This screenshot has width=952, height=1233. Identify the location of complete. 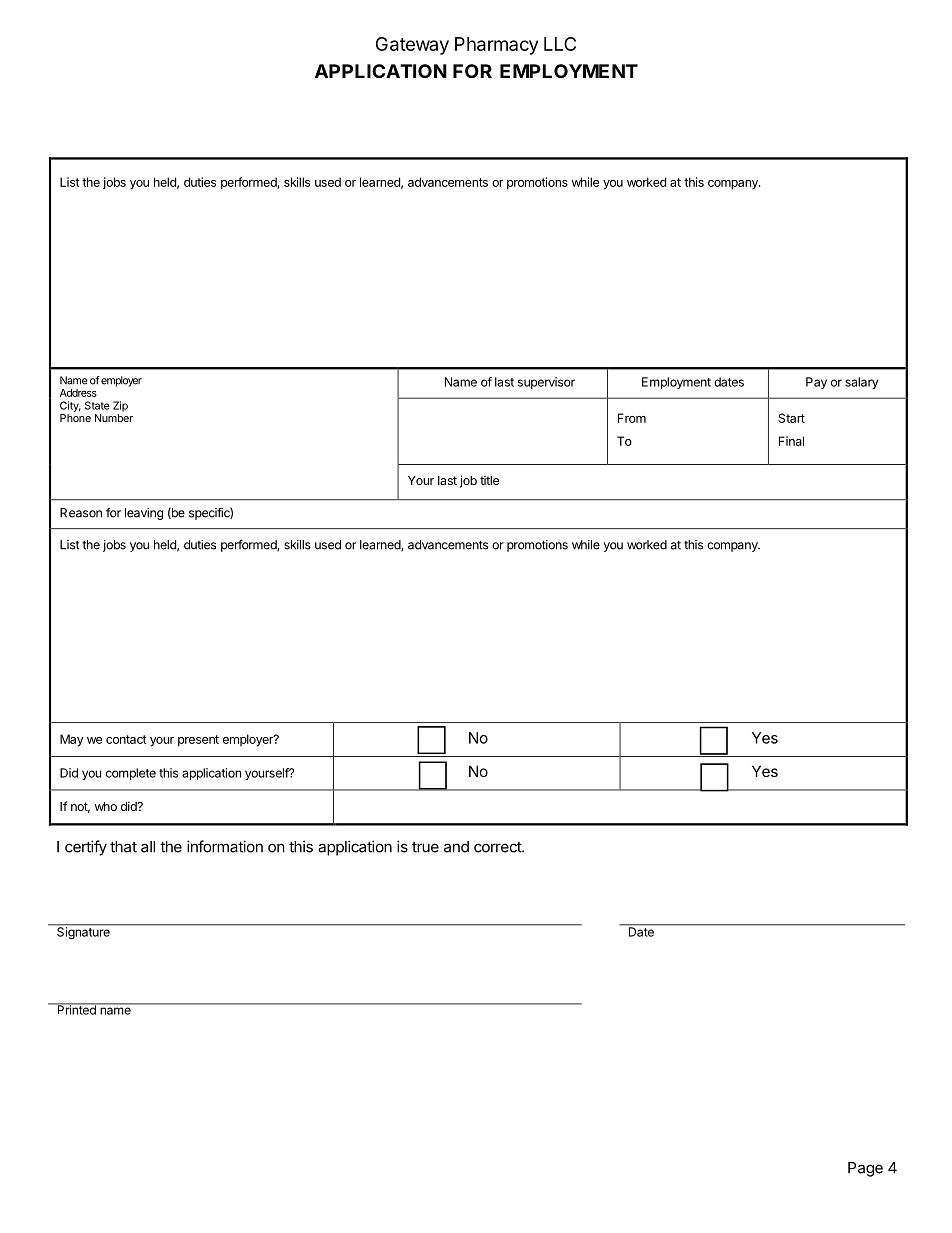
(131, 774).
